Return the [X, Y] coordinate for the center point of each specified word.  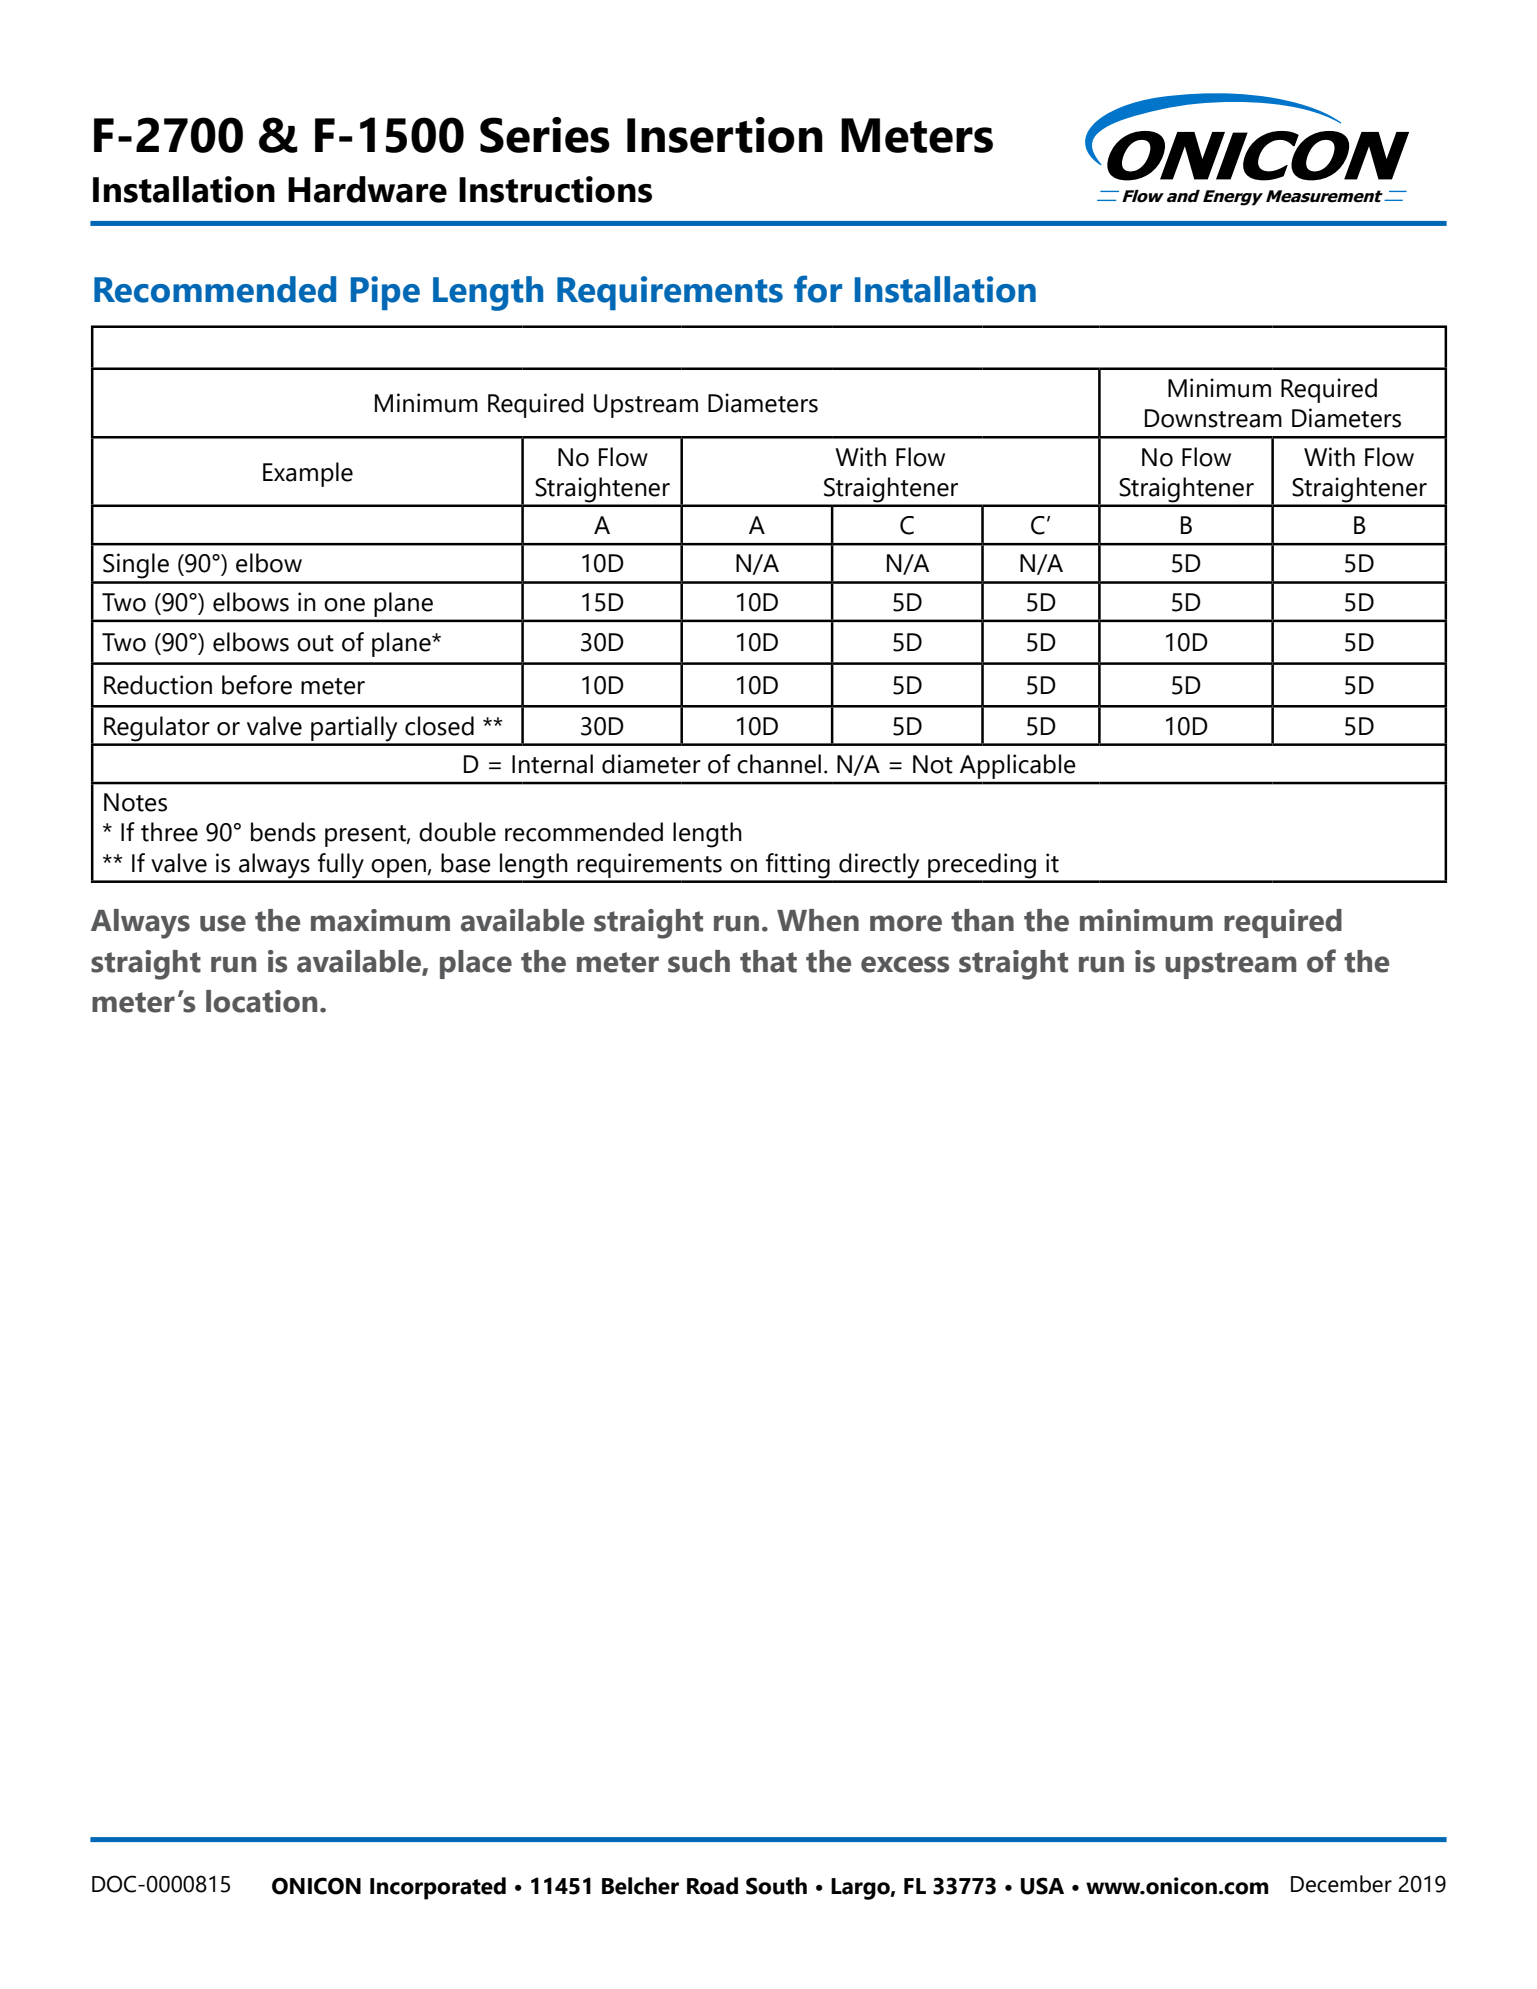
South [776, 1886]
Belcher [640, 1886]
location [261, 1001]
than [982, 920]
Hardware [367, 189]
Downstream [1213, 418]
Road [712, 1886]
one [344, 605]
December [1341, 1884]
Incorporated [438, 1888]
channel [779, 764]
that [768, 961]
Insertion [725, 135]
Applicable [1017, 766]
